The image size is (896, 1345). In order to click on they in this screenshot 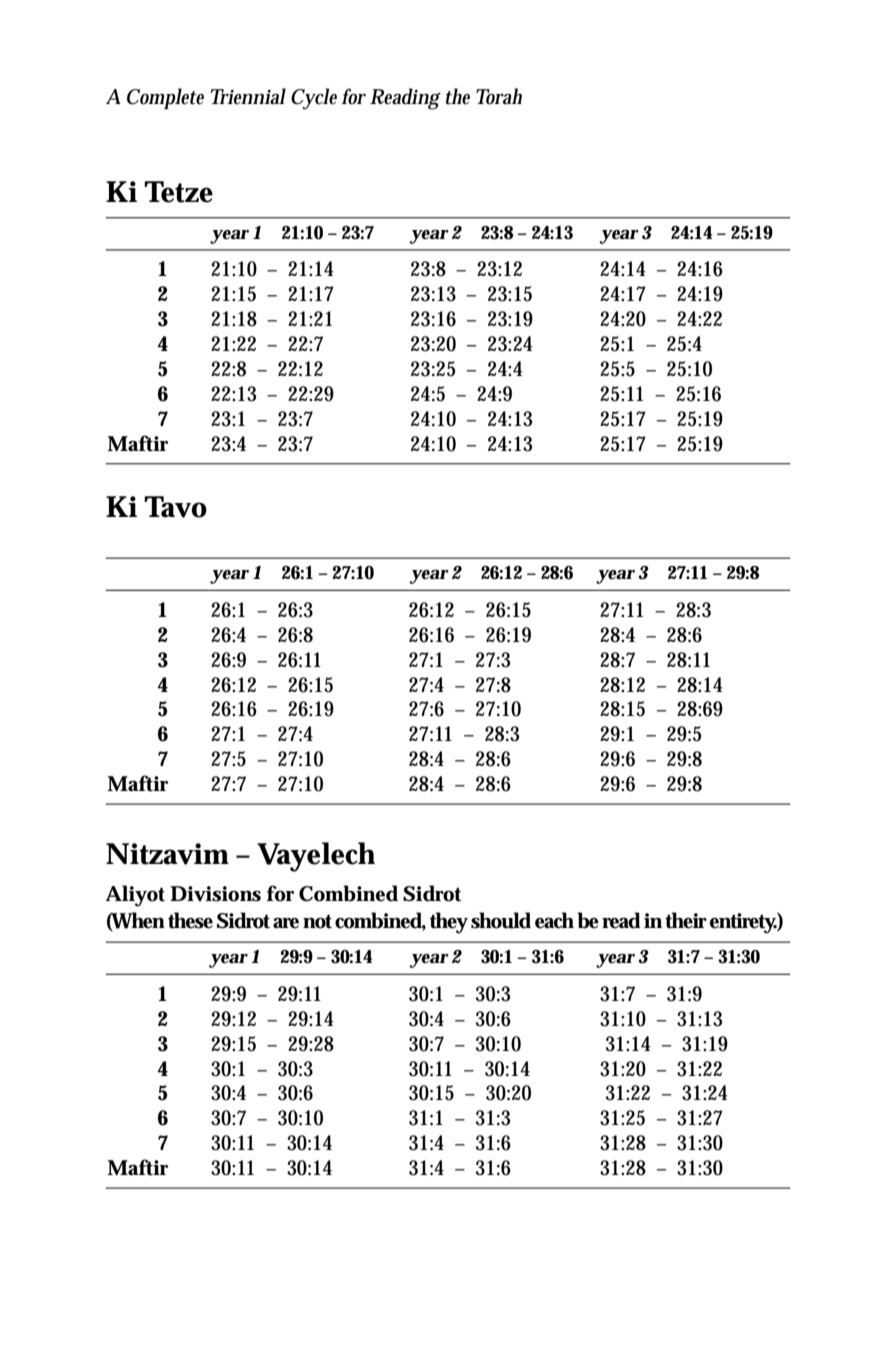, I will do `click(449, 923)`.
